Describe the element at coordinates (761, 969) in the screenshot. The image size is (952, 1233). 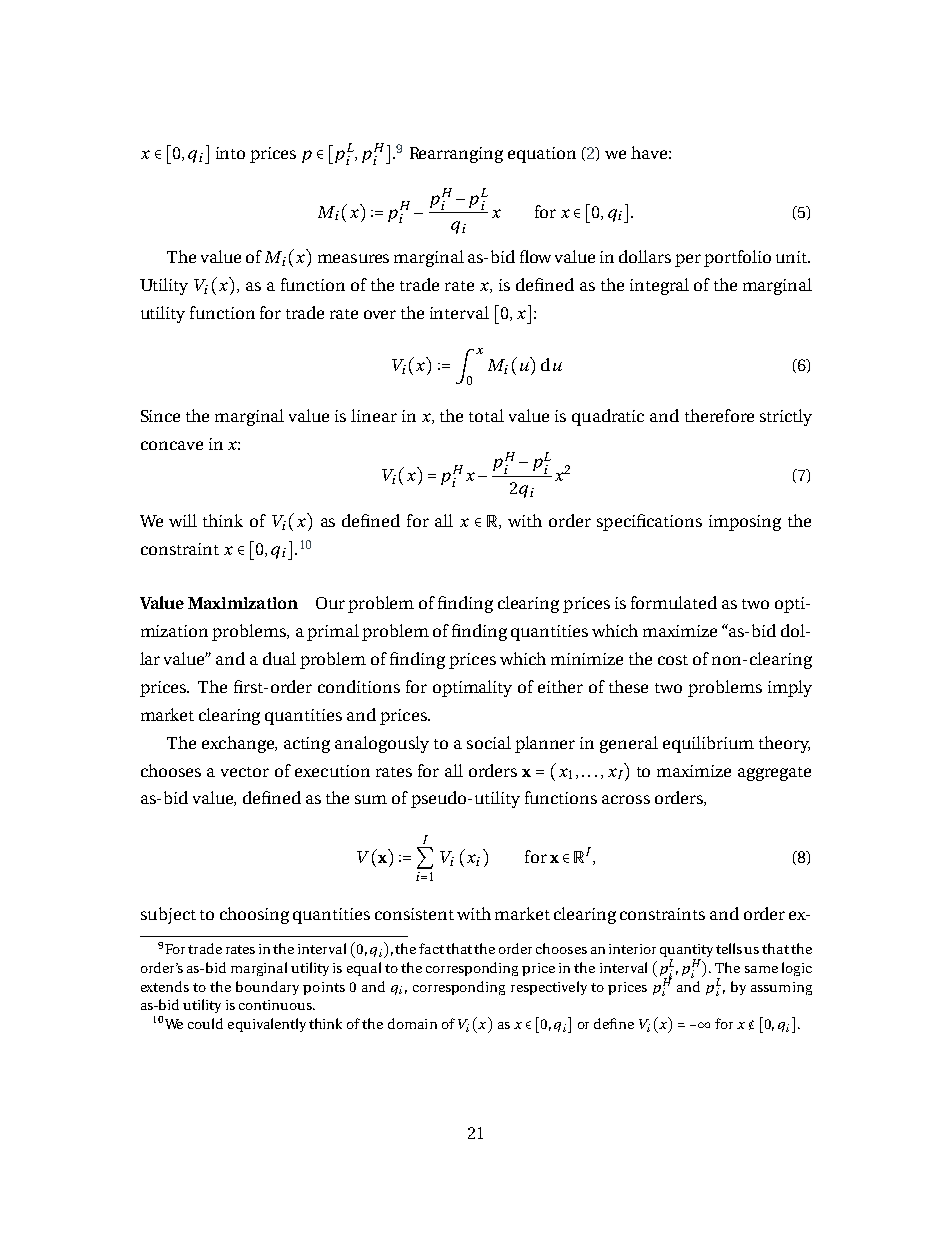
I see `same` at that location.
